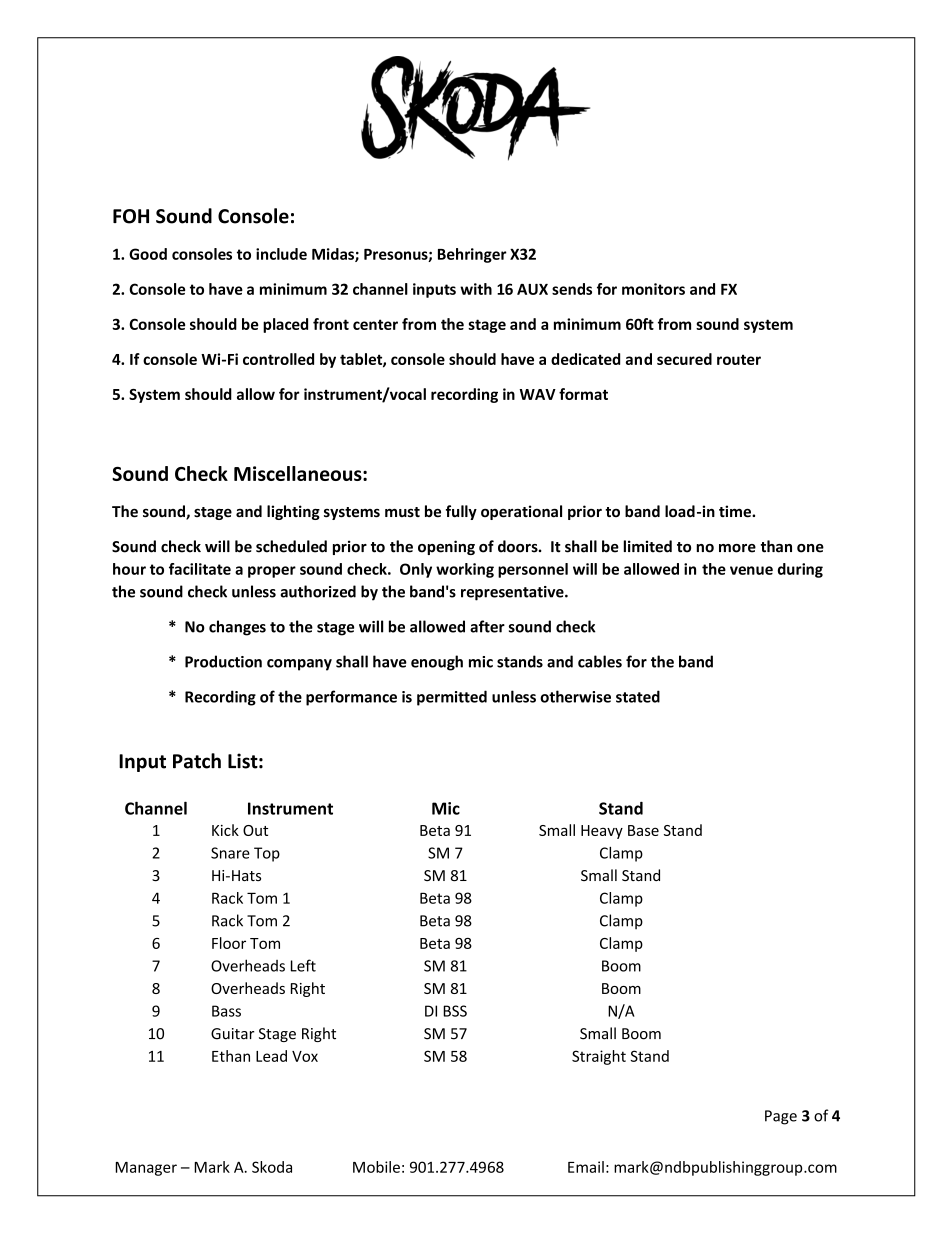 The width and height of the document is (952, 1233). What do you see at coordinates (638, 696) in the document?
I see `stated` at bounding box center [638, 696].
